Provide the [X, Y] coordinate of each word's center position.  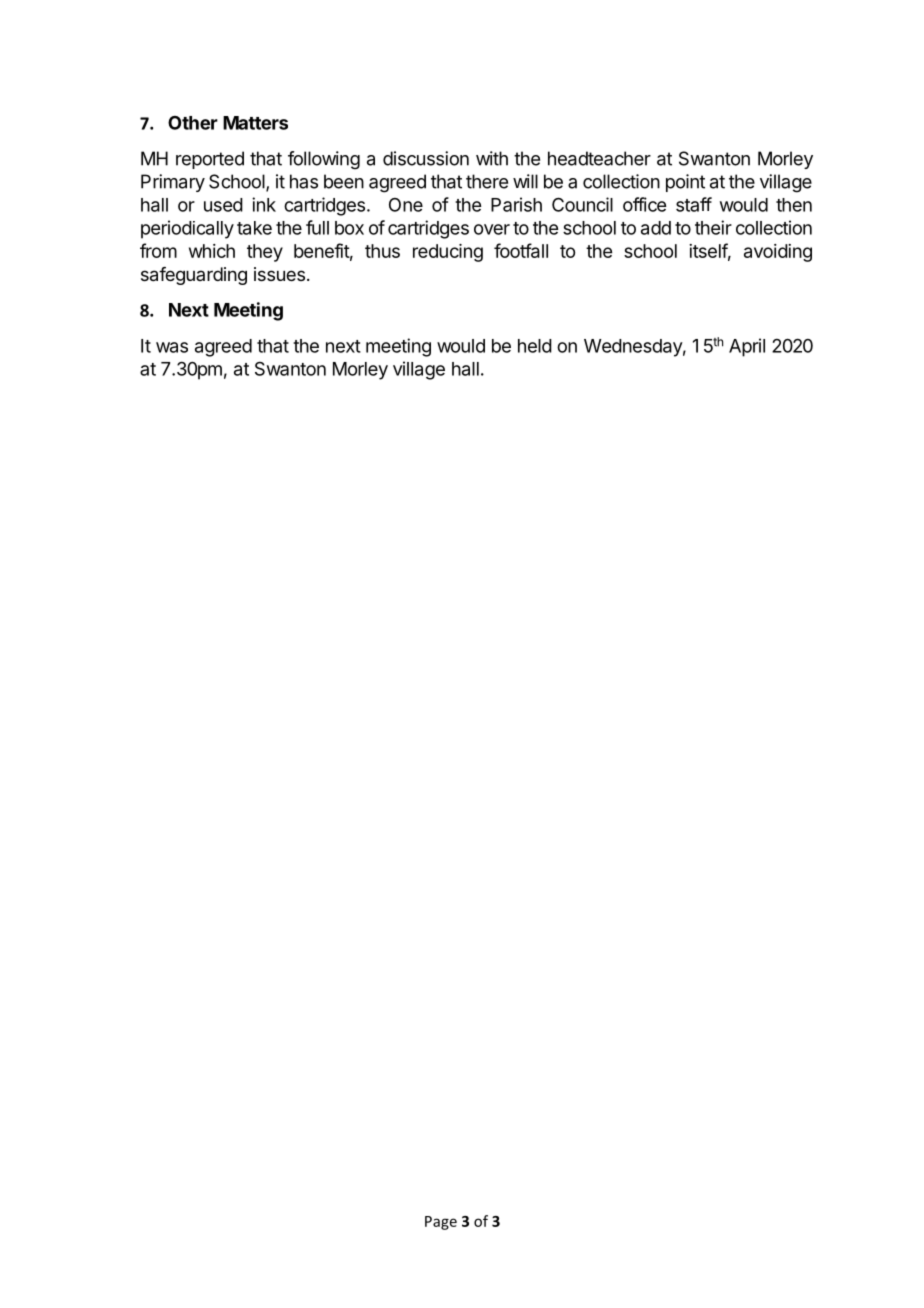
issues [279, 274]
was [172, 347]
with [492, 158]
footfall [521, 250]
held [535, 346]
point [685, 183]
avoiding [778, 253]
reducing [448, 253]
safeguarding [194, 276]
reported [210, 160]
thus [382, 251]
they [265, 253]
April [747, 347]
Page [441, 1223]
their [713, 227]
